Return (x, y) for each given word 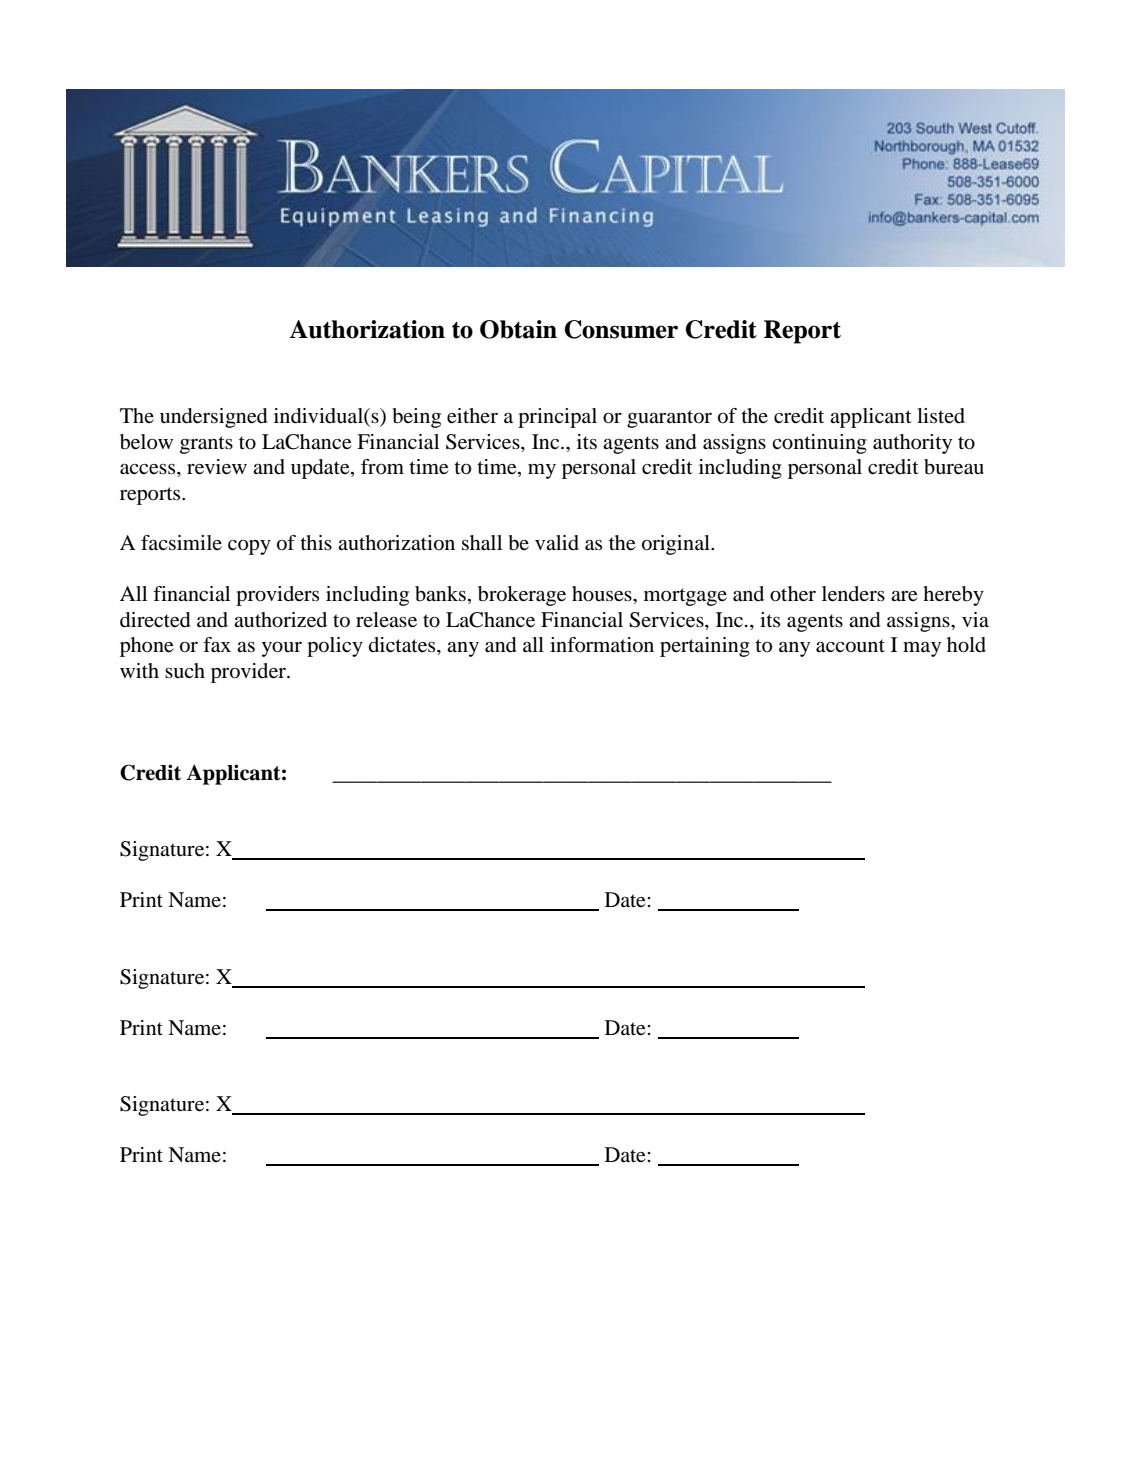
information (602, 645)
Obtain (518, 329)
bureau (954, 467)
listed (941, 416)
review (217, 467)
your (282, 649)
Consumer (621, 329)
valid (557, 543)
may (922, 649)
